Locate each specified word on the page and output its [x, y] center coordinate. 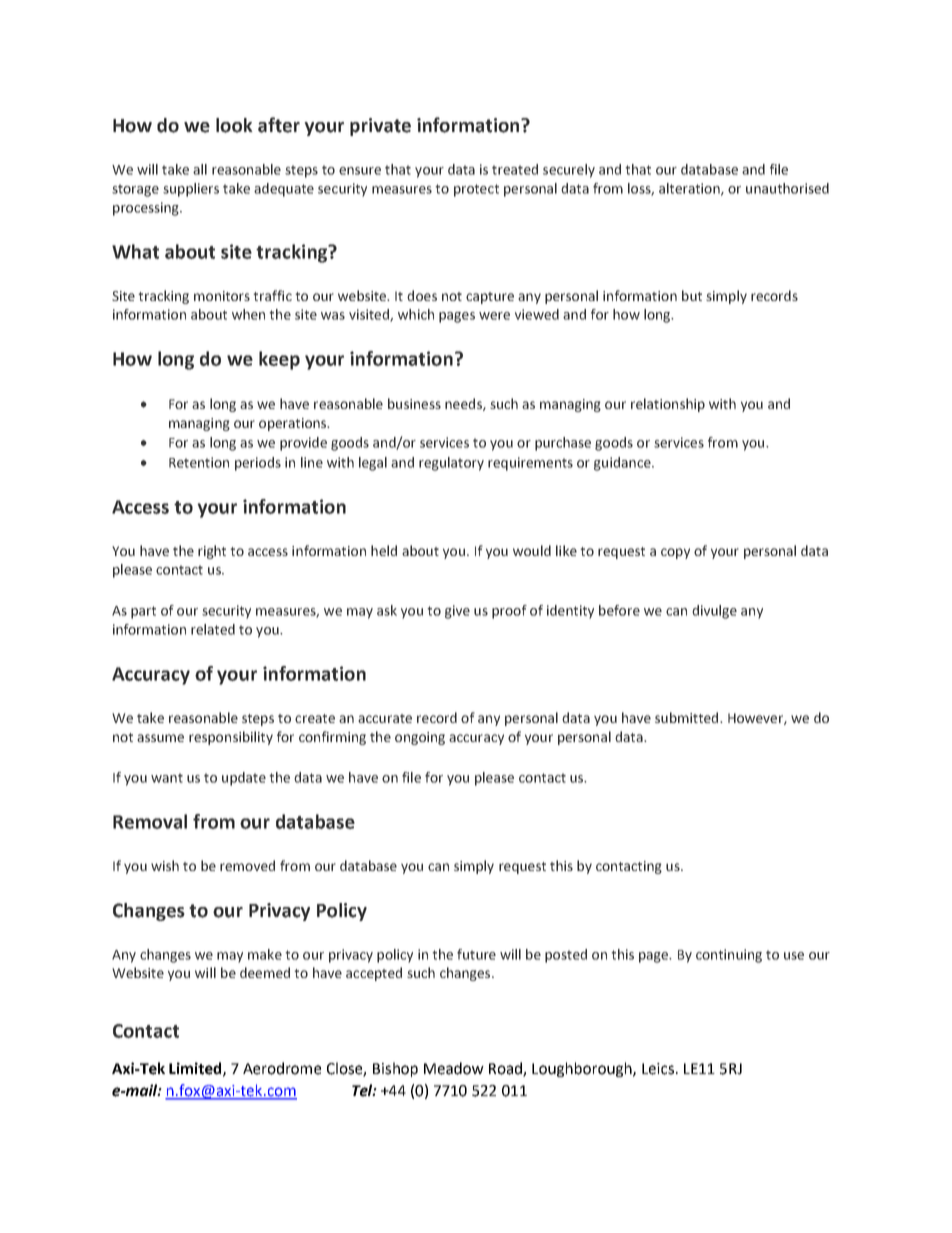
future [476, 954]
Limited [196, 1069]
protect [476, 190]
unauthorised [787, 188]
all [200, 169]
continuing [729, 956]
